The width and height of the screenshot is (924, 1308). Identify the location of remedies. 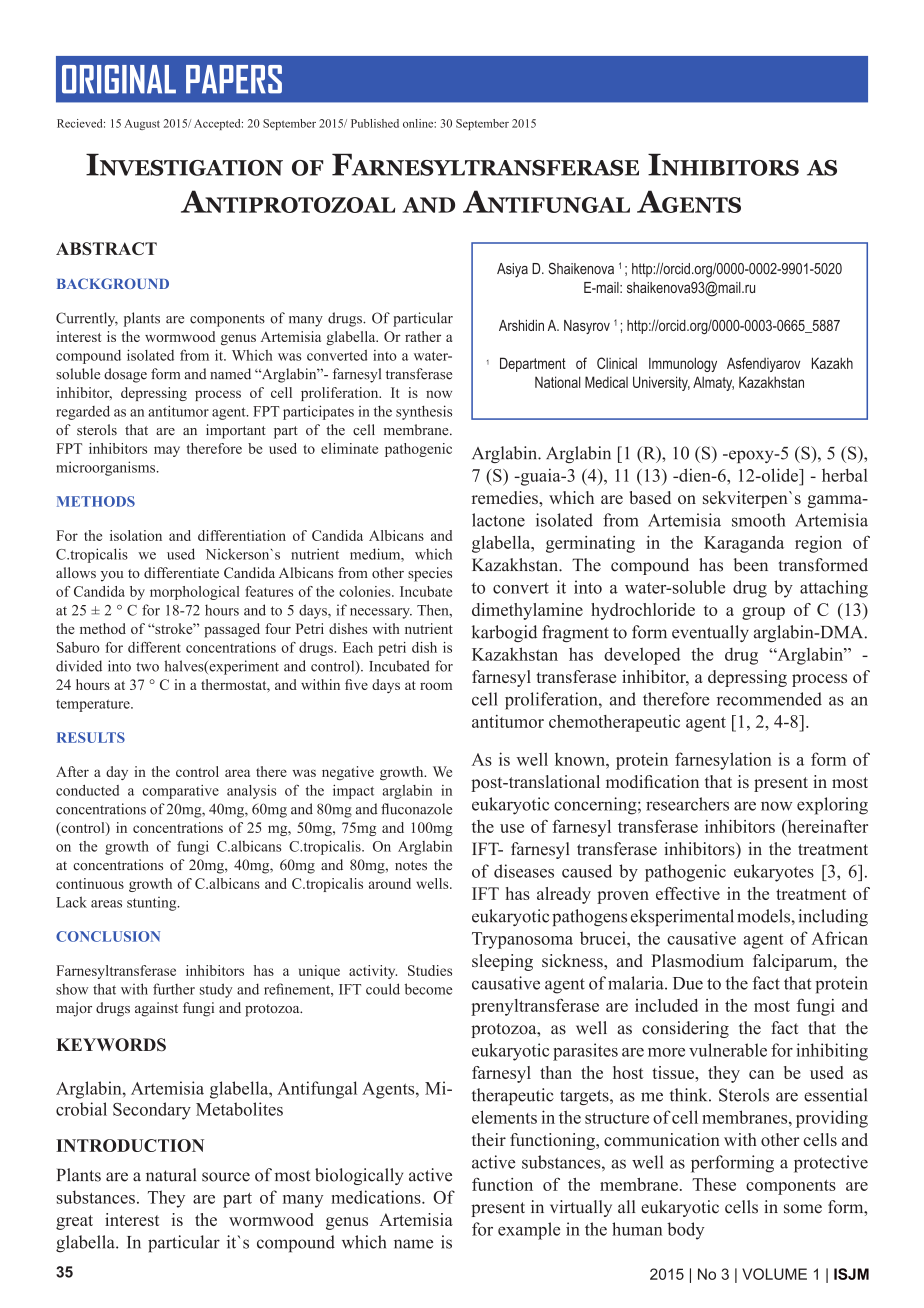
(506, 497).
